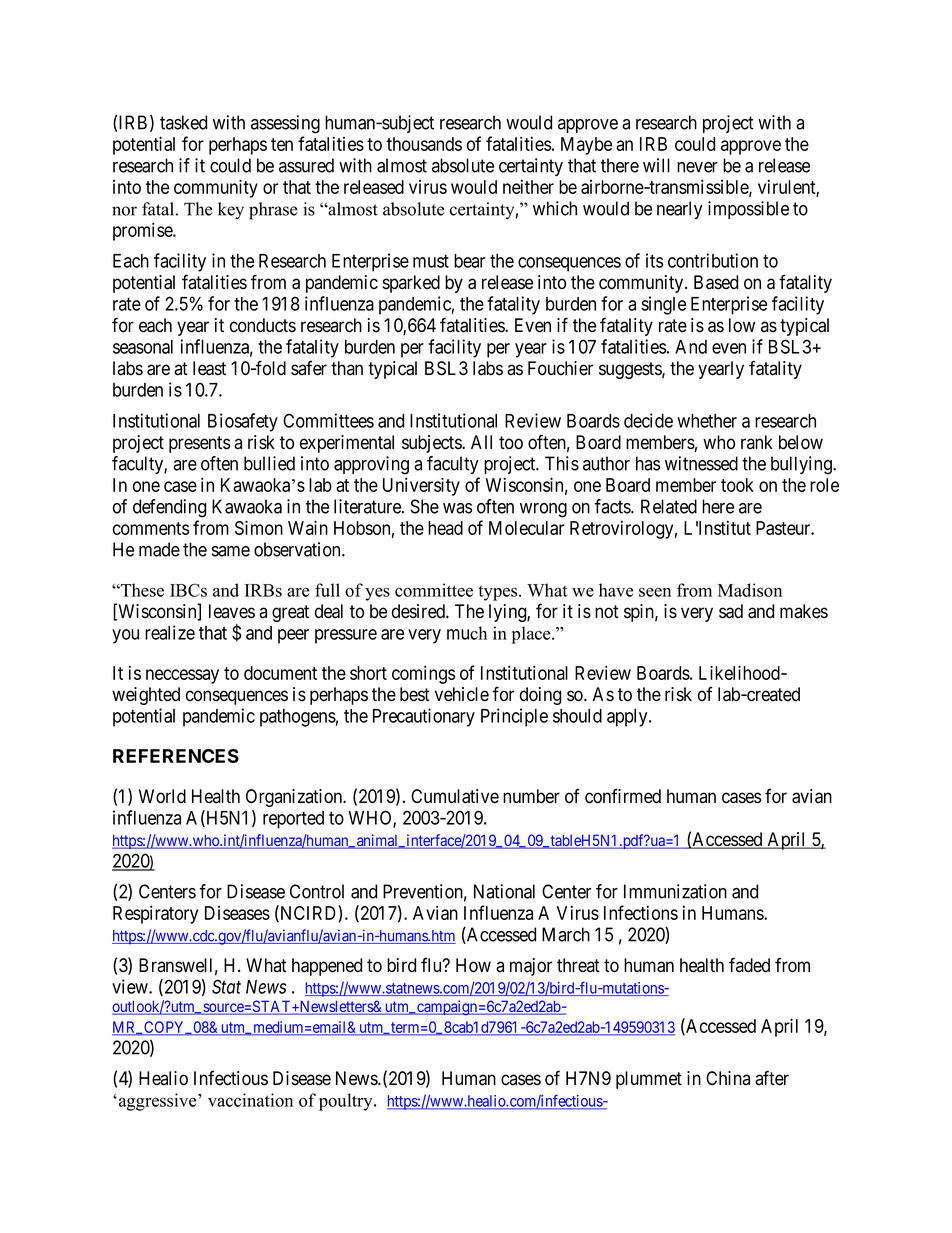 Image resolution: width=952 pixels, height=1233 pixels. What do you see at coordinates (162, 796) in the image?
I see `World` at bounding box center [162, 796].
